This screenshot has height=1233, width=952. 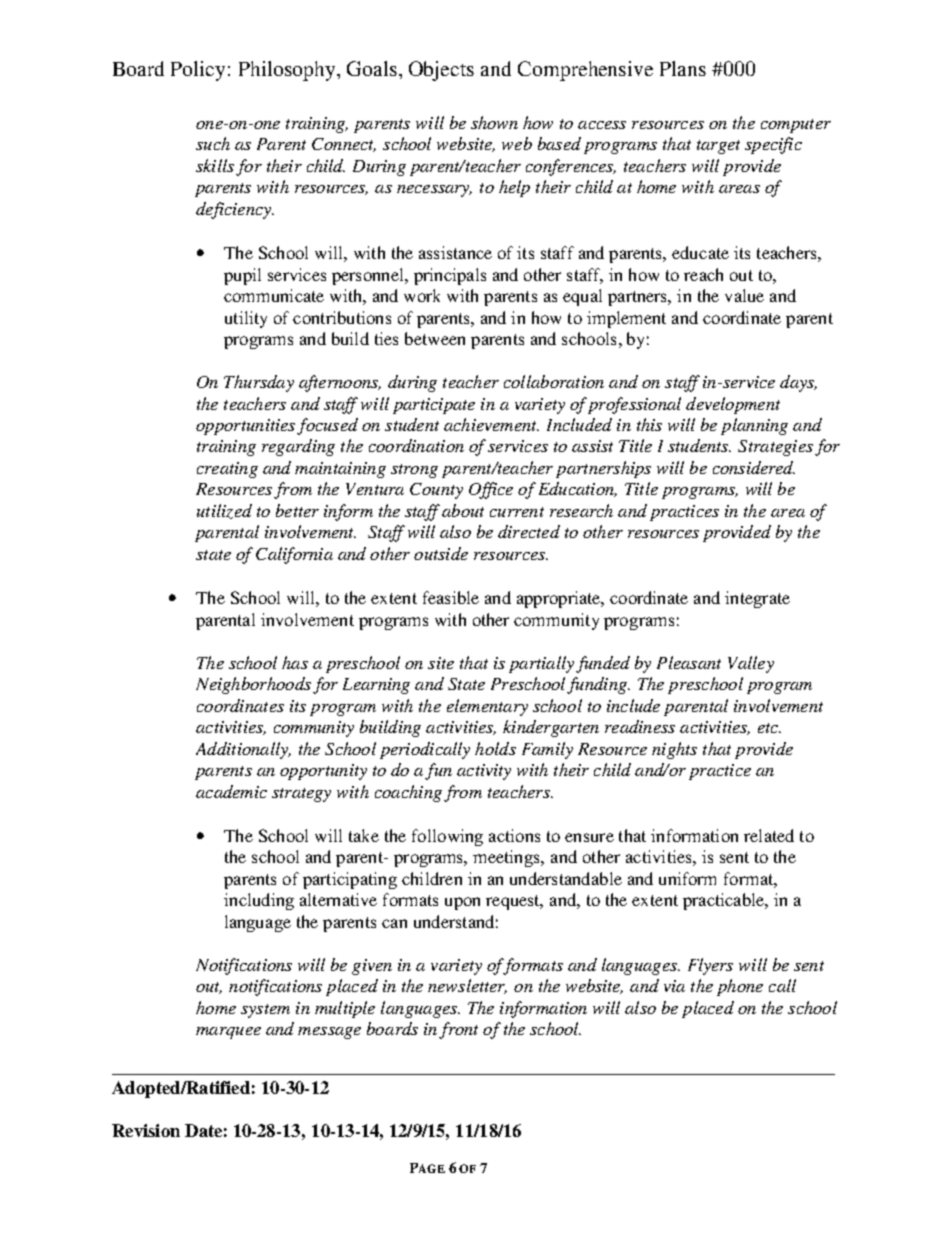 I want to click on Policy, so click(x=198, y=71).
